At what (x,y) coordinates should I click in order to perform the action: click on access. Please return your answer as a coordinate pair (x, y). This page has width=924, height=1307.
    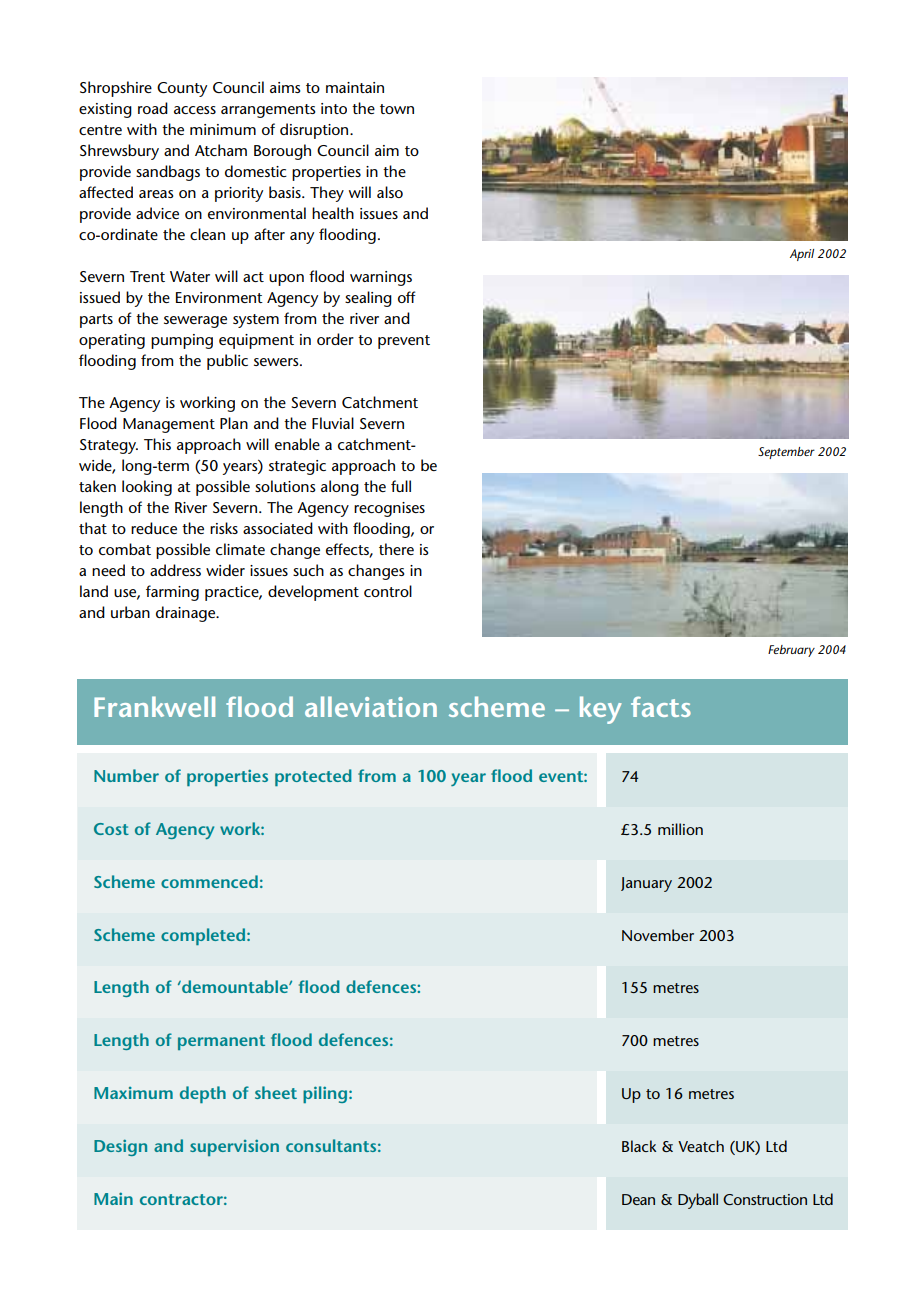
    Looking at the image, I should click on (195, 110).
